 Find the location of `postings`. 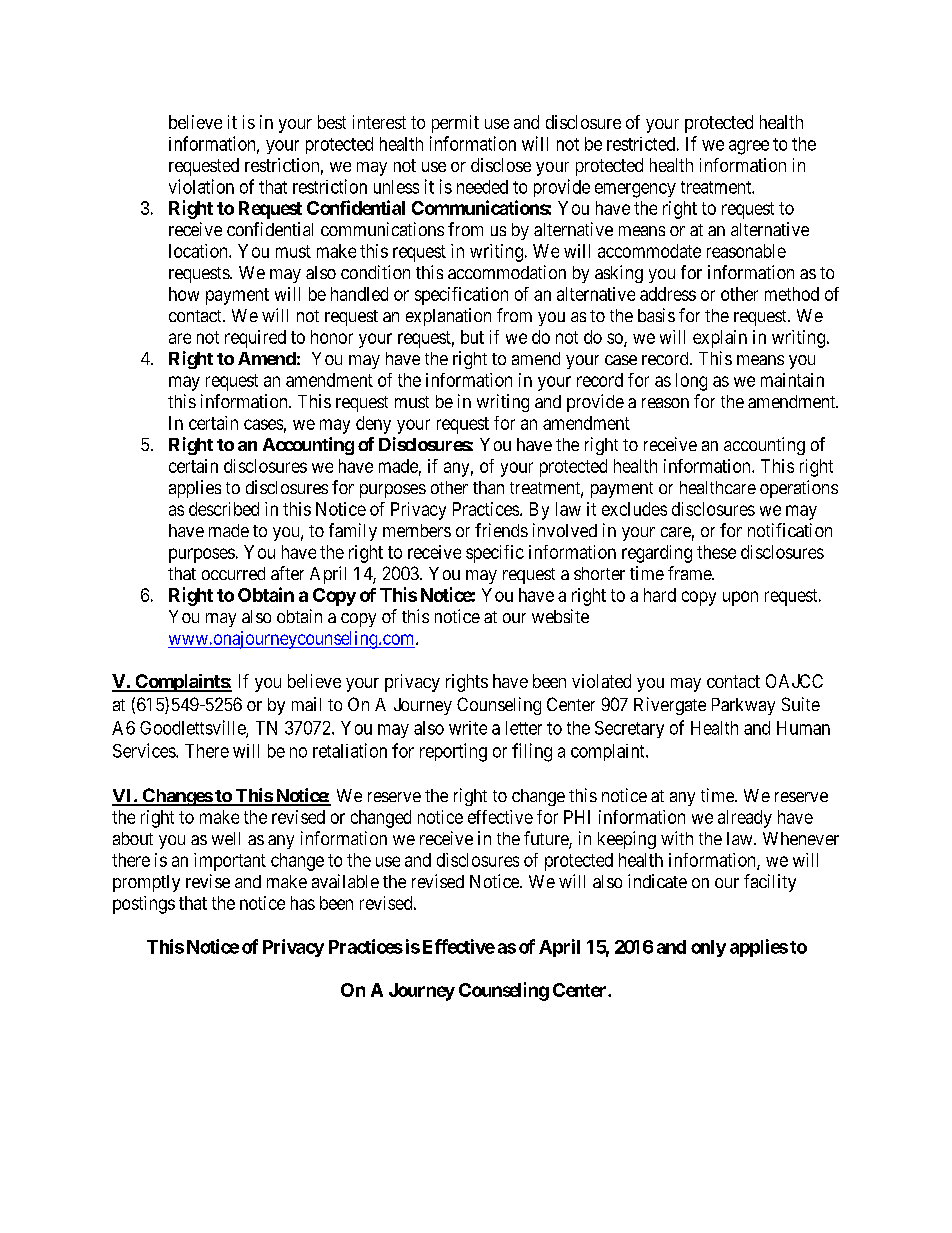

postings is located at coordinates (144, 905).
